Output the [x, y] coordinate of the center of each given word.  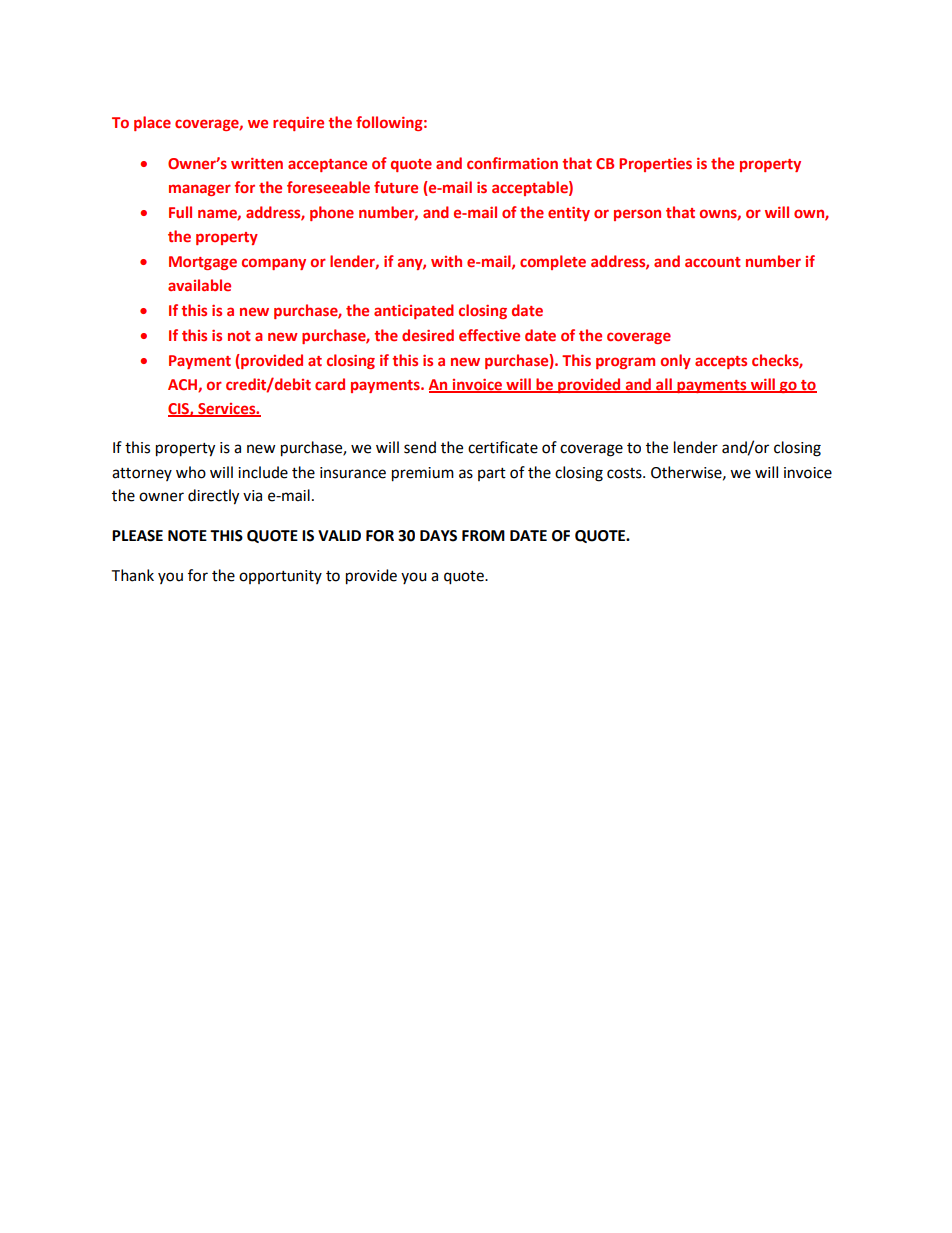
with [446, 261]
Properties [655, 165]
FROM [483, 536]
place [152, 123]
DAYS [438, 536]
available [199, 285]
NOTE [187, 536]
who [191, 472]
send [420, 447]
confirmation [512, 163]
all [664, 385]
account [713, 262]
